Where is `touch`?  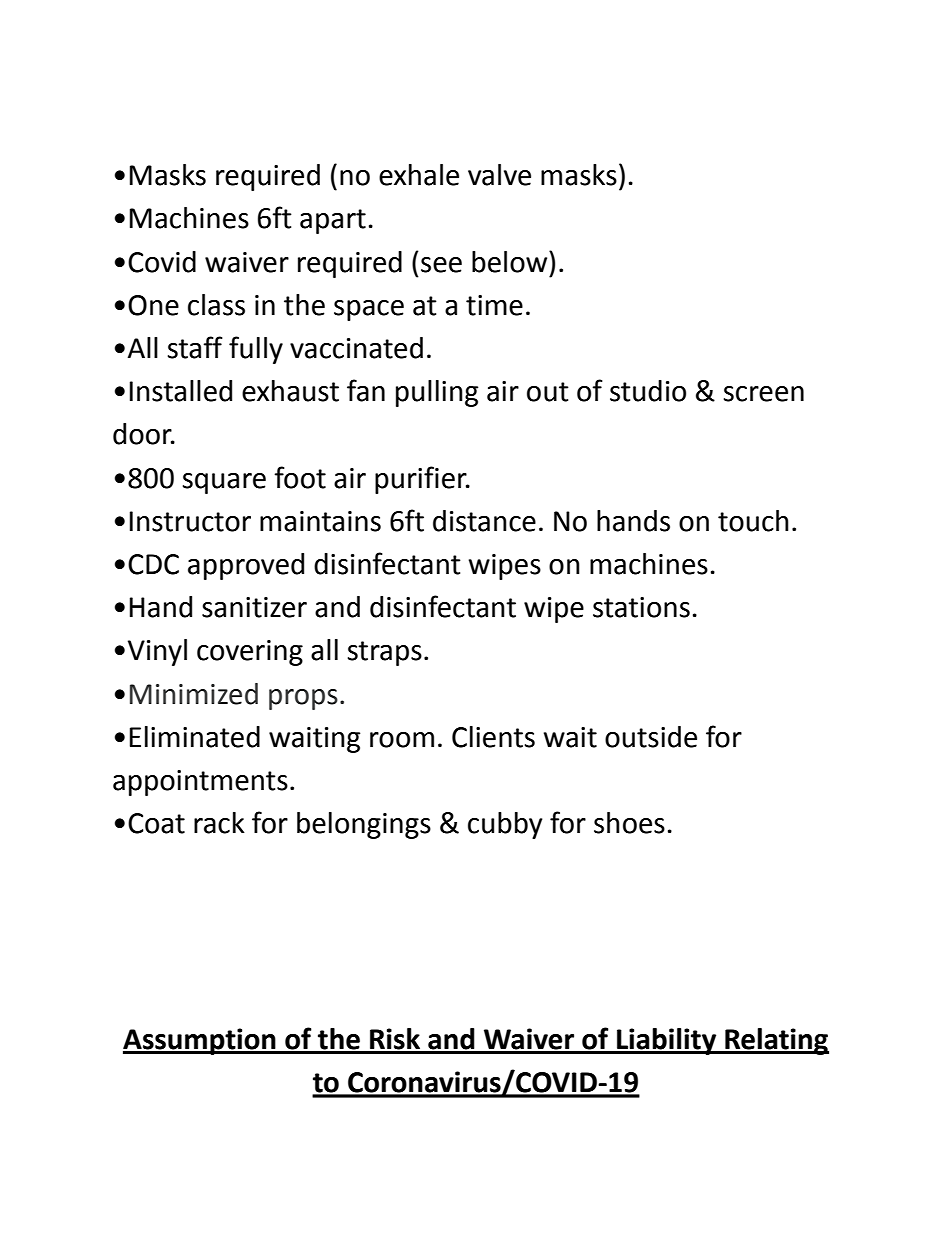 touch is located at coordinates (753, 521).
